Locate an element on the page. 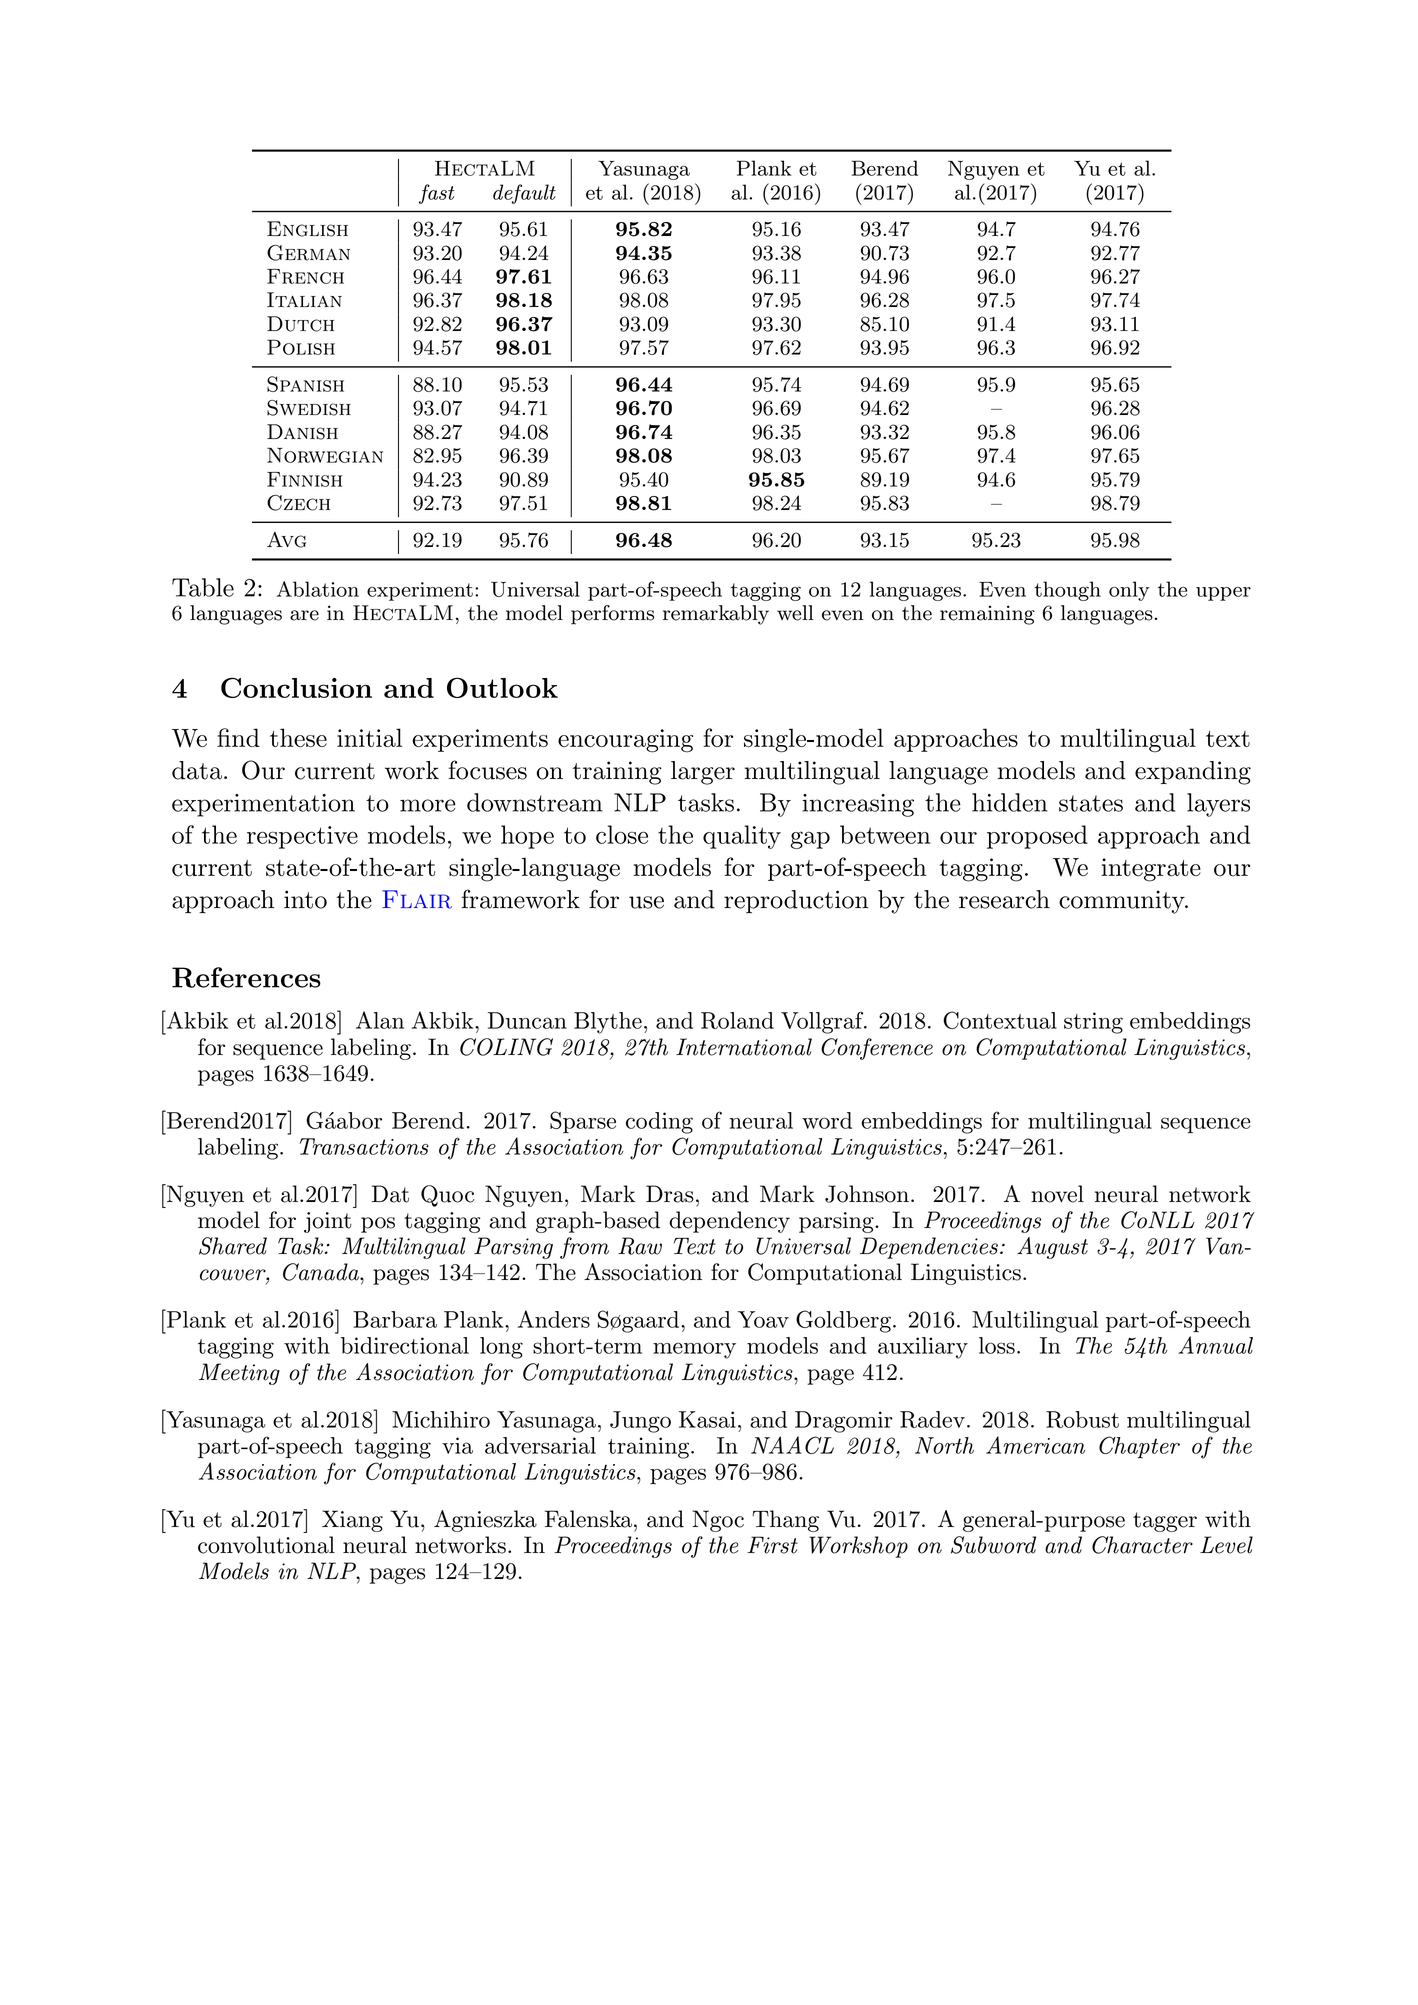 This image has height=2005, width=1418. only is located at coordinates (1129, 591).
